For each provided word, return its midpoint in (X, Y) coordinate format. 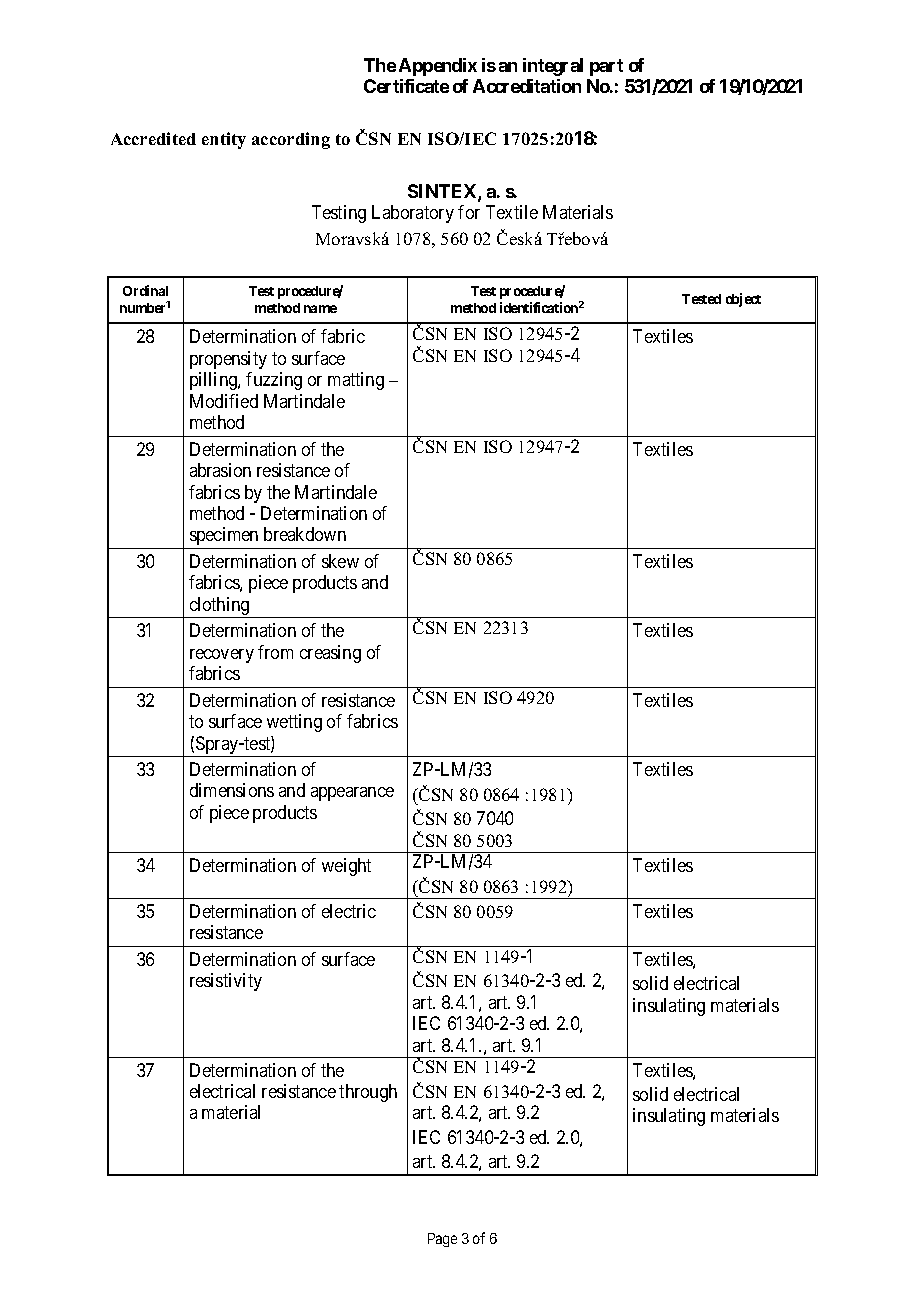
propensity (228, 360)
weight (346, 867)
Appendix (438, 67)
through (368, 1093)
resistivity (226, 982)
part (606, 67)
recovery (222, 656)
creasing (330, 654)
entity (224, 140)
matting (356, 381)
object (743, 300)
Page (442, 1240)
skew (340, 561)
